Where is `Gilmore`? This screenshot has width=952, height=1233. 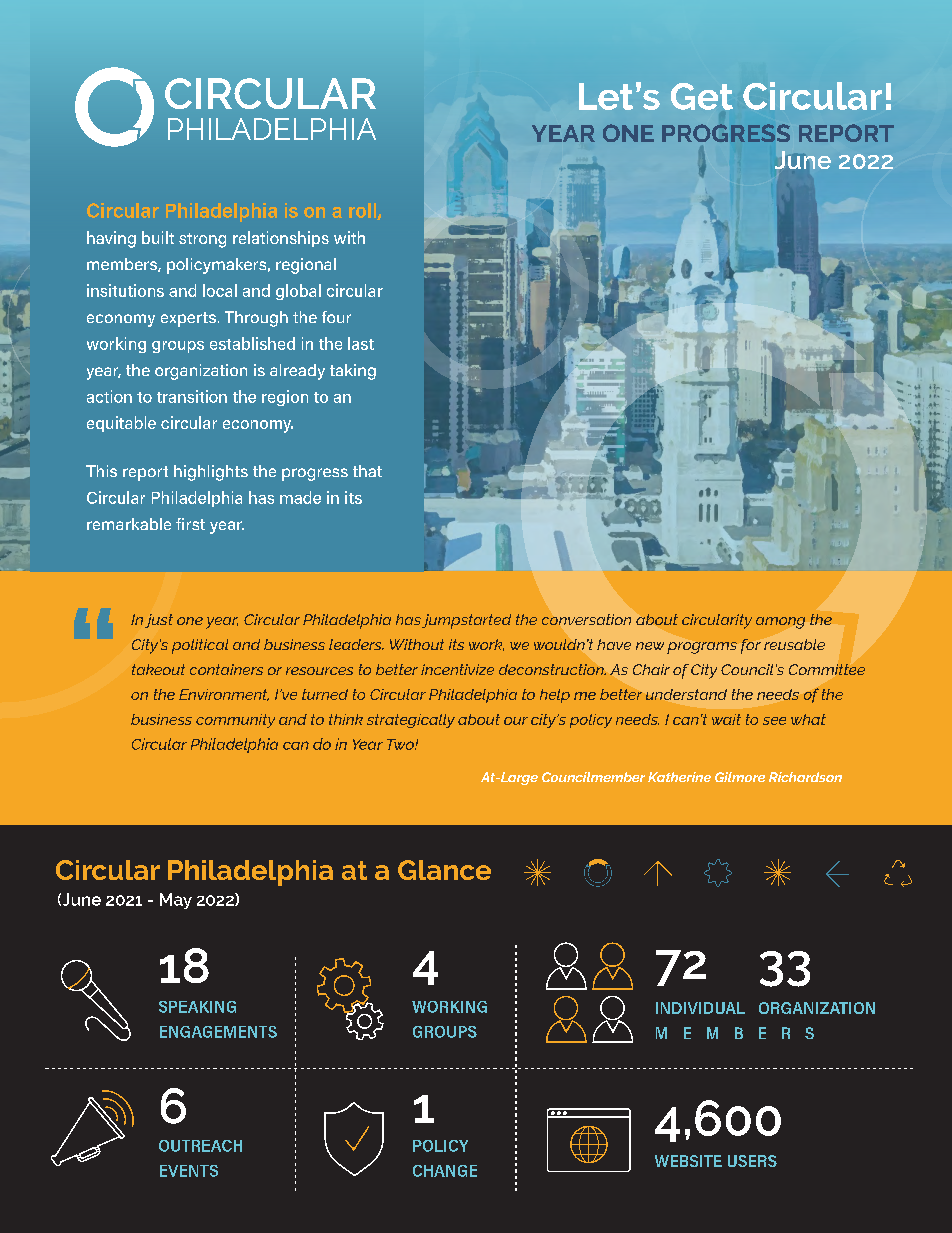
Gilmore is located at coordinates (740, 777).
